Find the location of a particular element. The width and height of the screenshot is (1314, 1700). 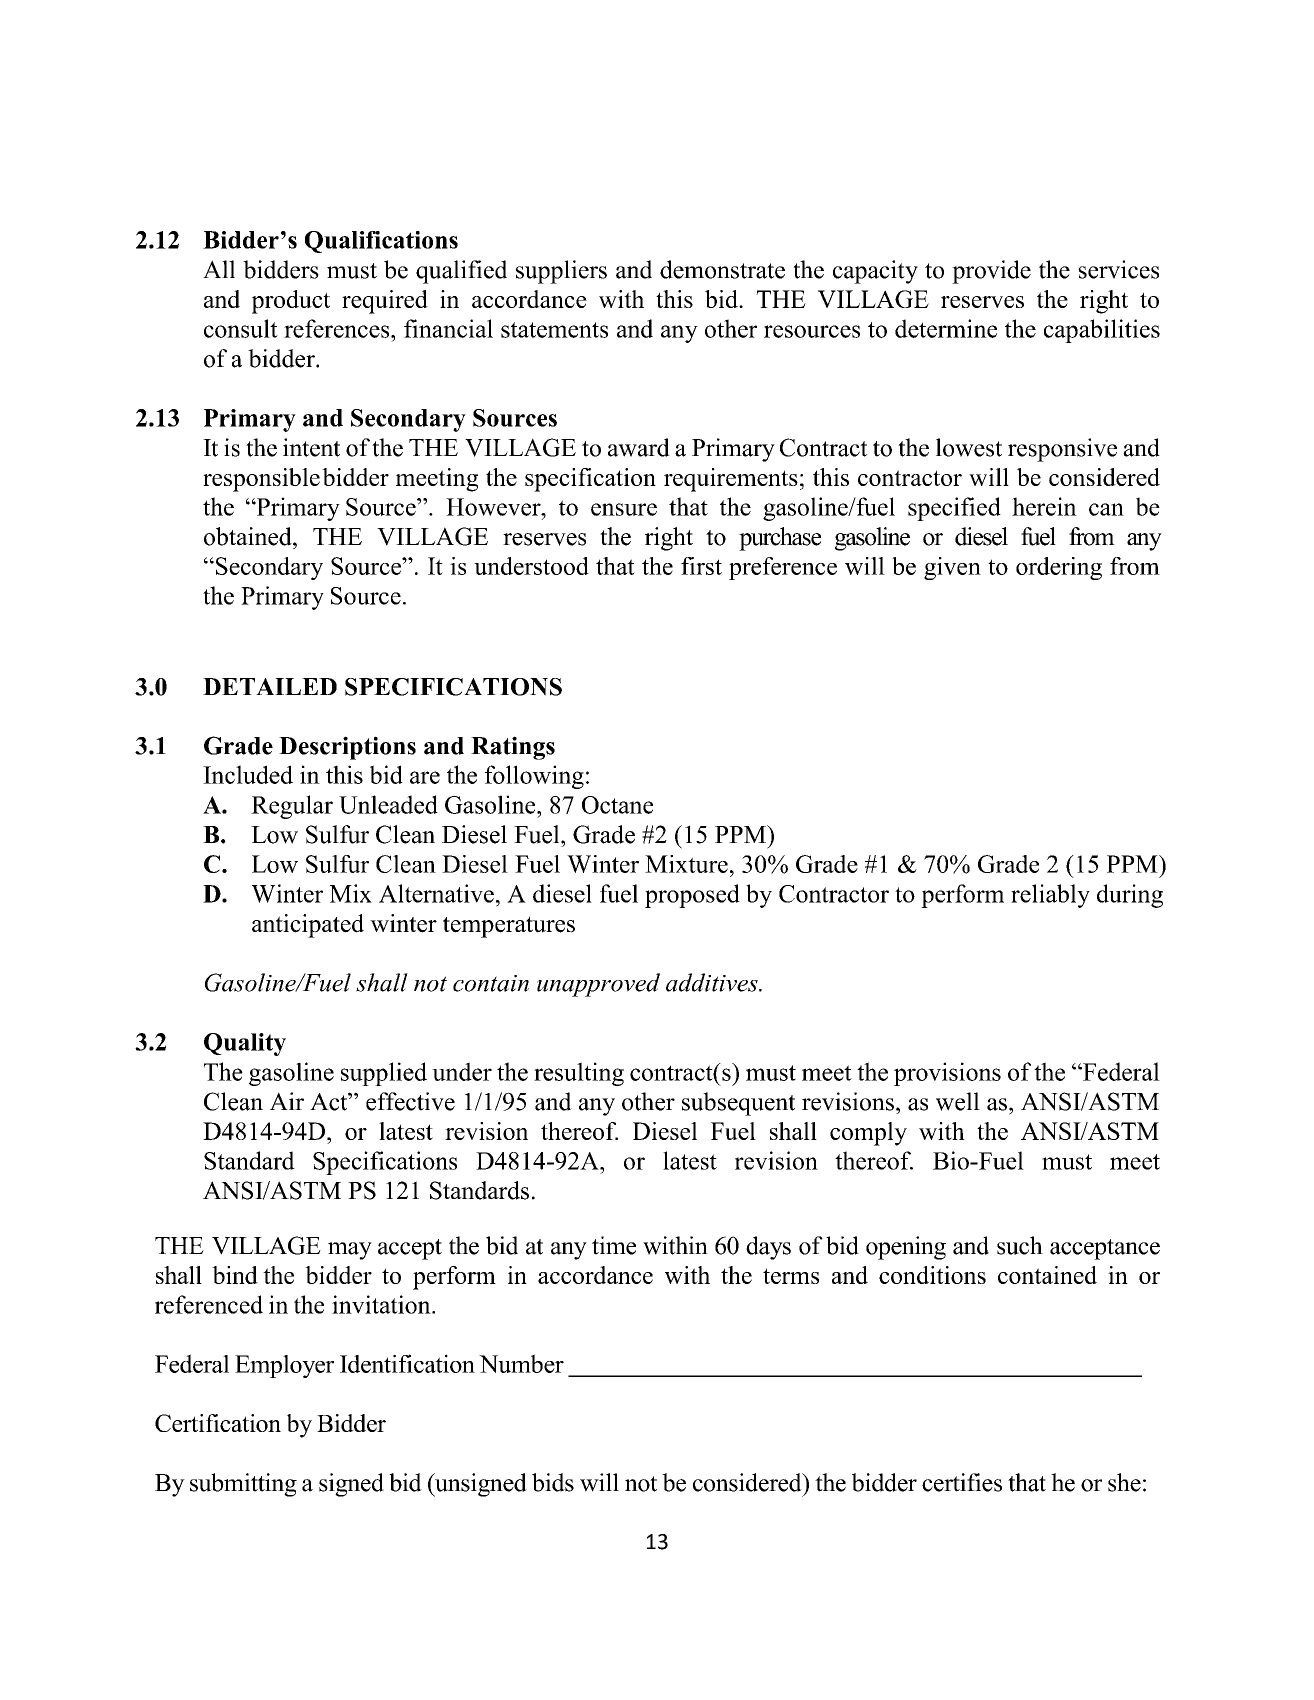

demonstrate is located at coordinates (722, 269).
